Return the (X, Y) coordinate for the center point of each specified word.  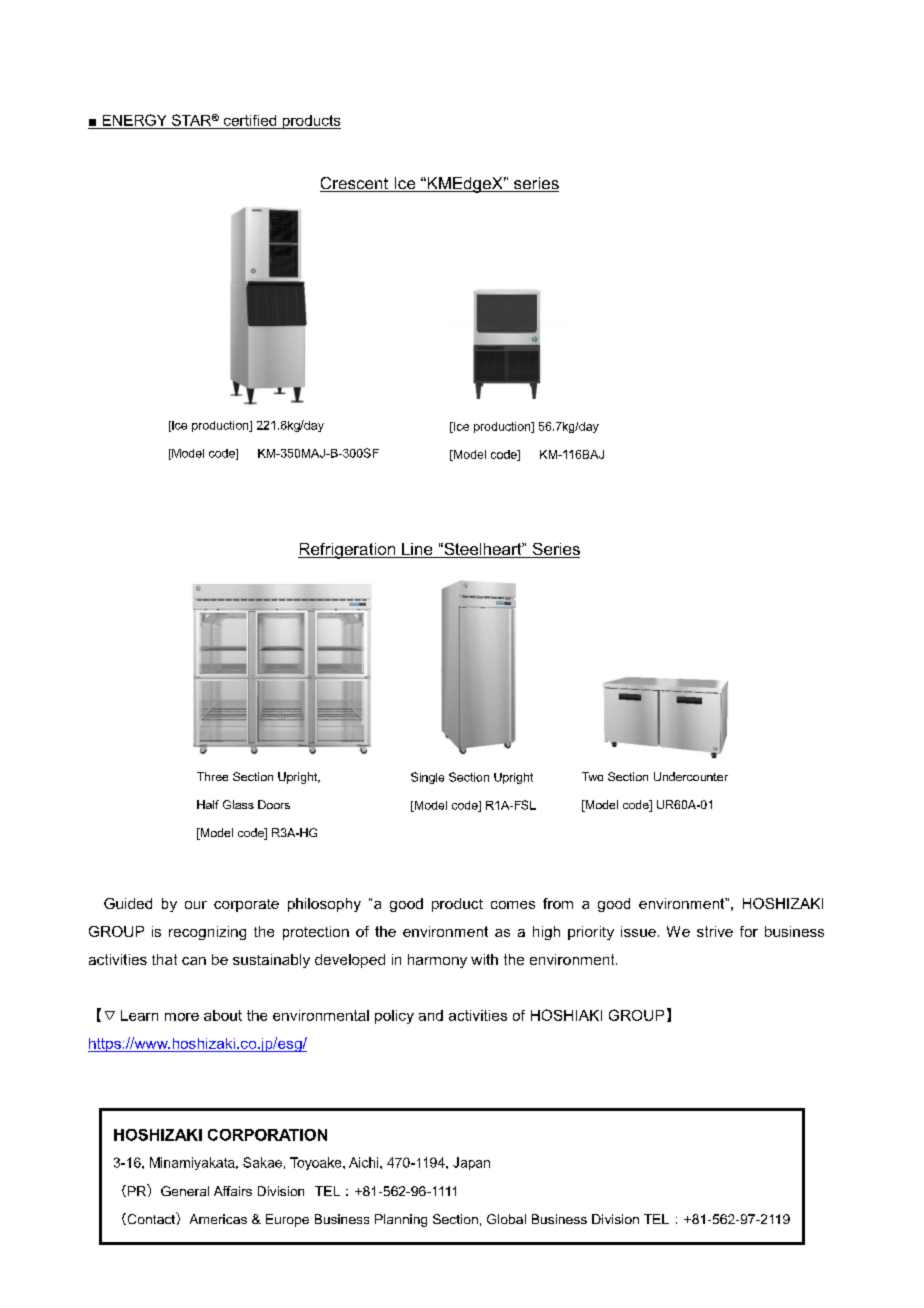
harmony (437, 961)
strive (715, 931)
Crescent (355, 184)
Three (212, 776)
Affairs (233, 1191)
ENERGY (134, 120)
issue (638, 931)
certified (250, 120)
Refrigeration (347, 551)
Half (208, 804)
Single (427, 778)
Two (592, 776)
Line (417, 550)
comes (513, 905)
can (194, 961)
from (558, 903)
